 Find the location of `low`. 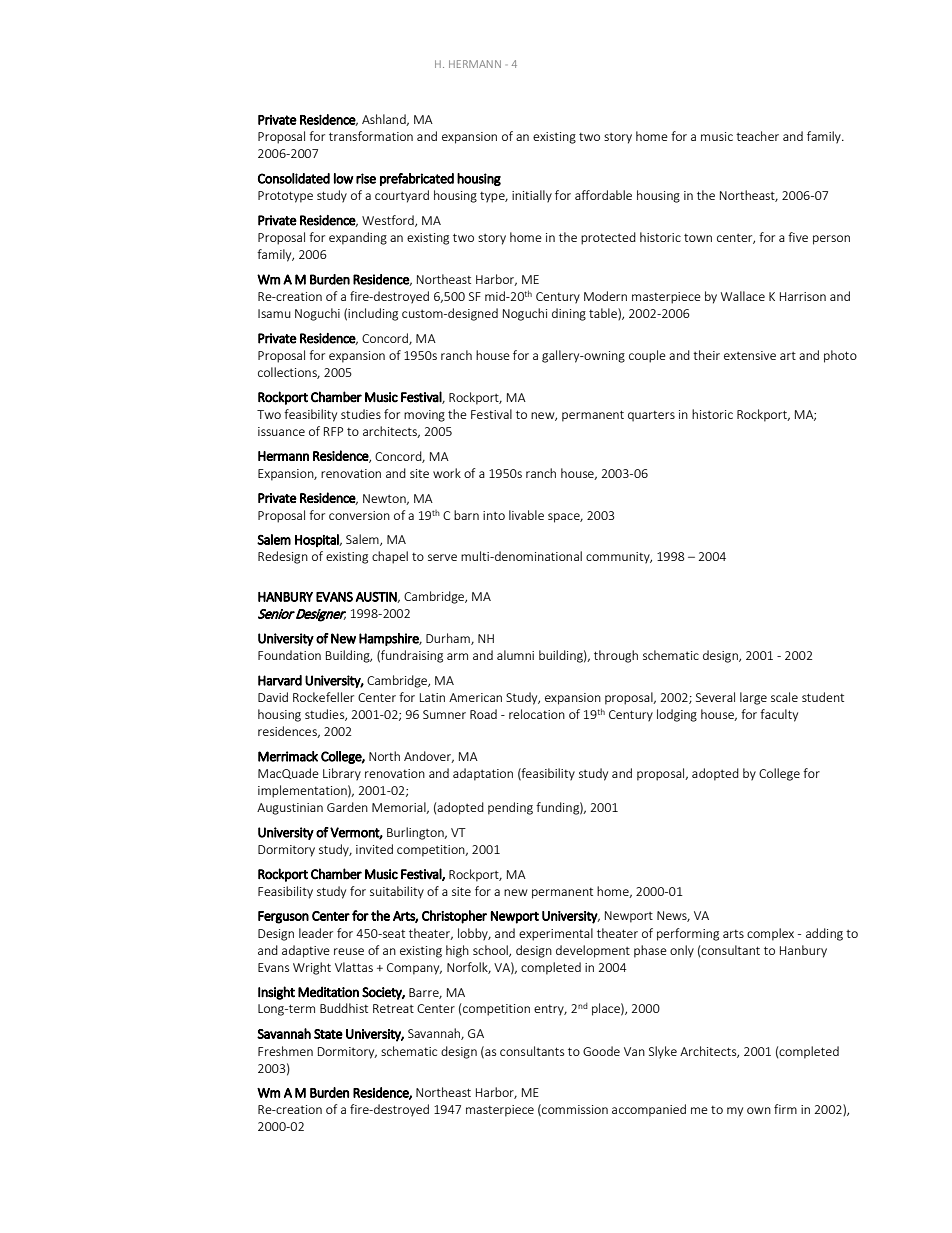

low is located at coordinates (344, 178).
